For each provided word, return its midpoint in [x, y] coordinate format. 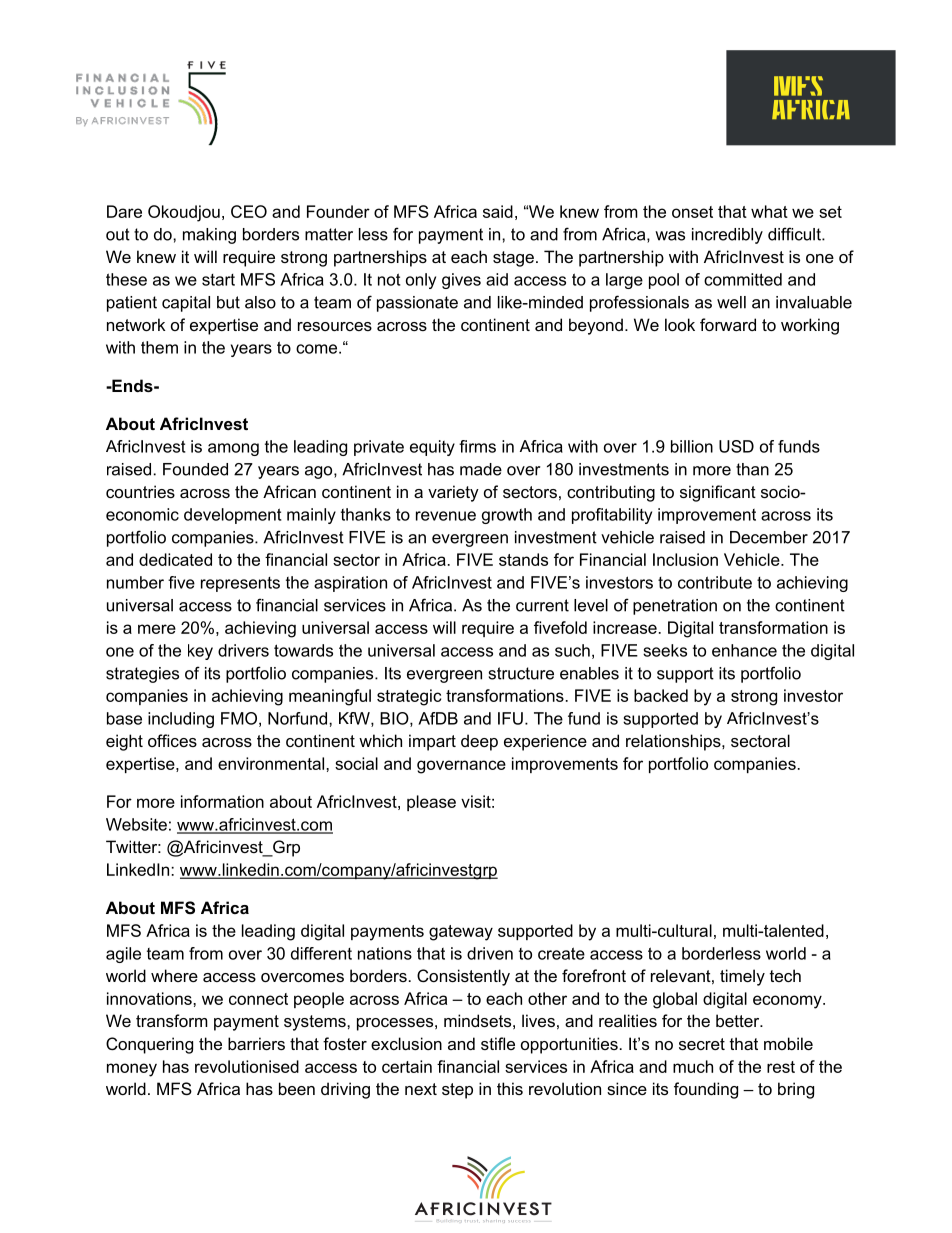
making [209, 236]
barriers [256, 1043]
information [222, 801]
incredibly [727, 236]
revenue [446, 516]
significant [718, 493]
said [498, 211]
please [431, 803]
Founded [195, 469]
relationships [674, 742]
